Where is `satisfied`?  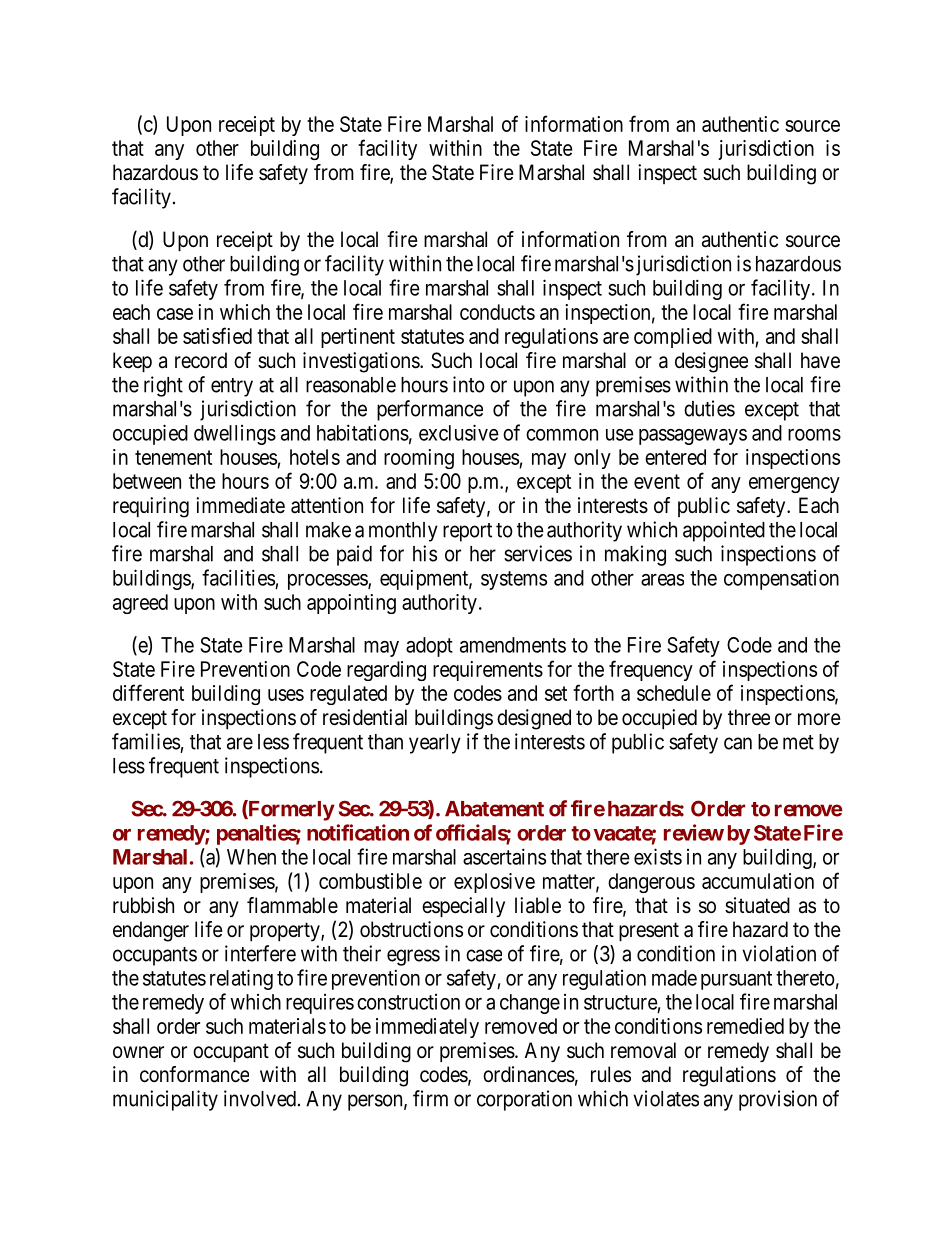 satisfied is located at coordinates (217, 335).
